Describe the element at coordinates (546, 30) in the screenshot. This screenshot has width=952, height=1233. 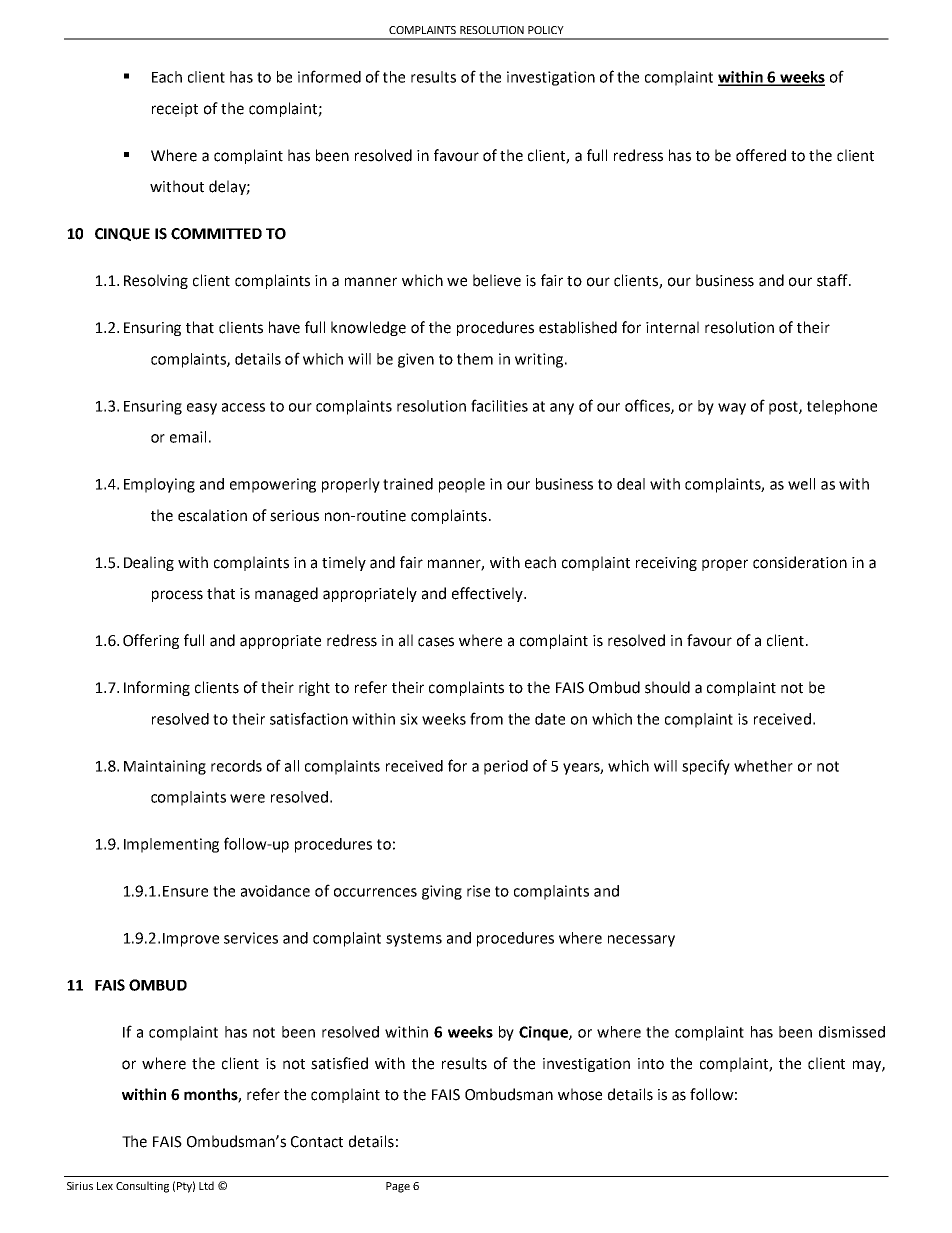
I see `POLICY` at that location.
